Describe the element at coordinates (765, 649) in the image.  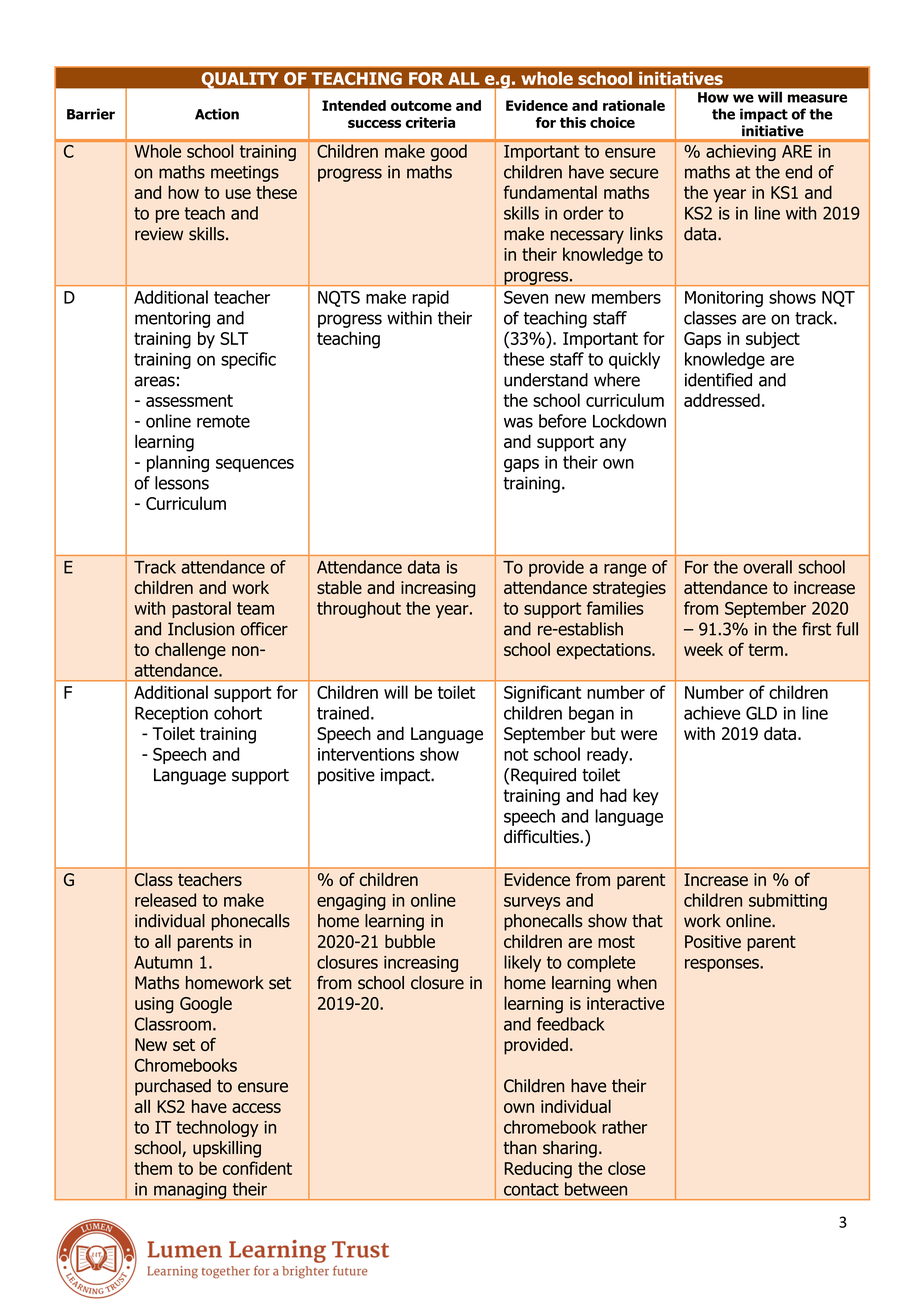
I see `term` at that location.
